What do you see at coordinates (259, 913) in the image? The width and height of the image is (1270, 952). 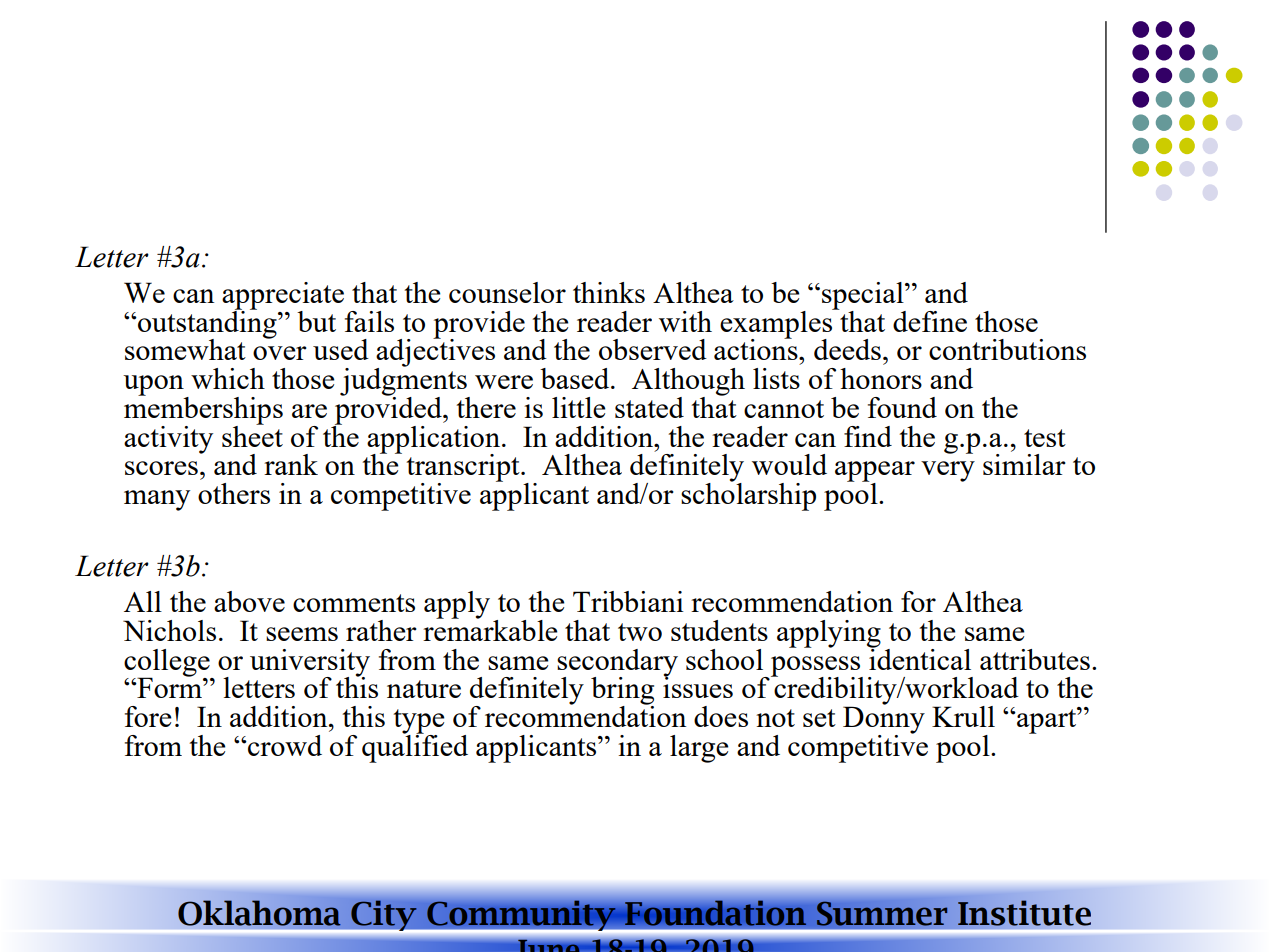 I see `Oklahoma` at bounding box center [259, 913].
